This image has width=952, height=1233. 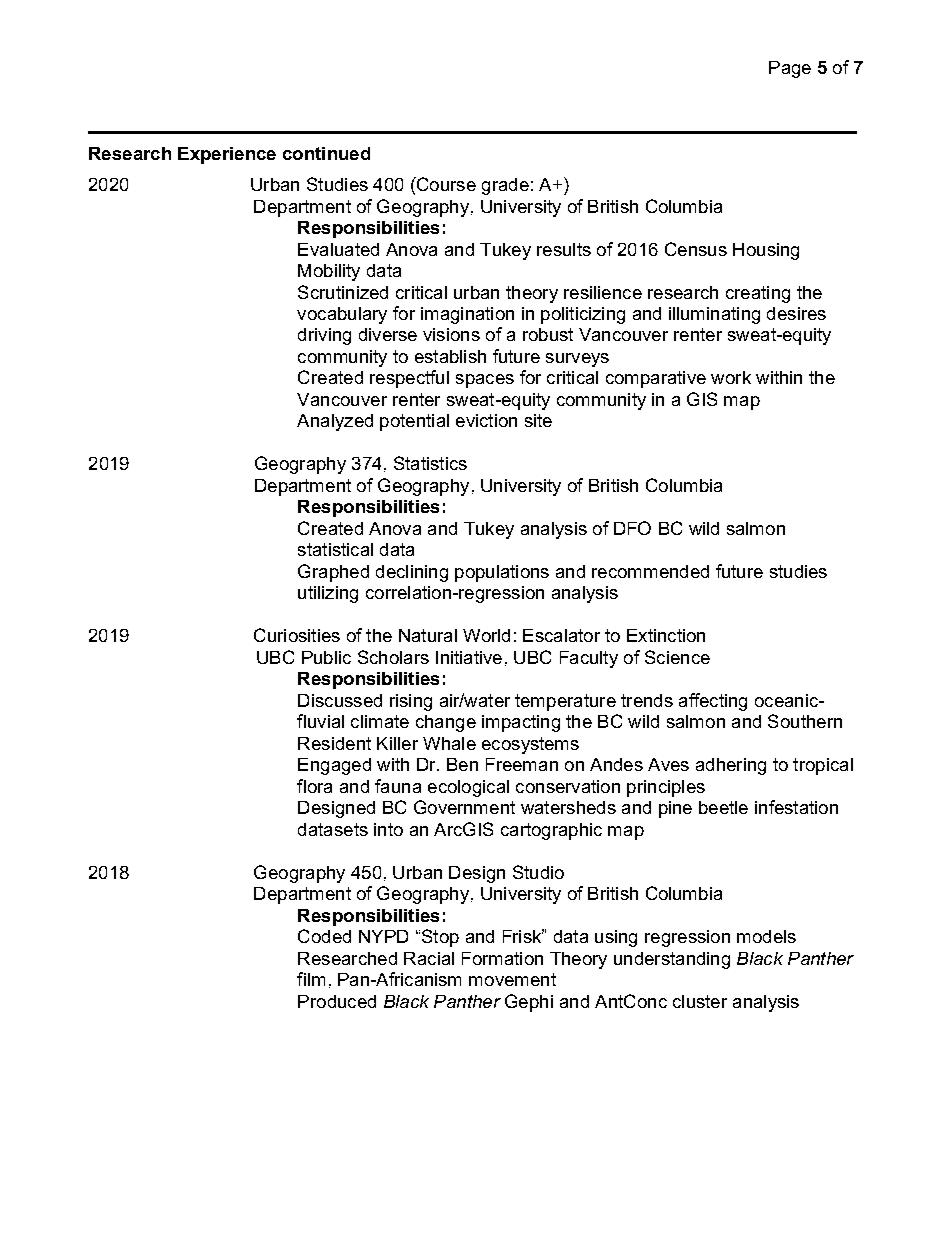 I want to click on grade, so click(x=505, y=186).
